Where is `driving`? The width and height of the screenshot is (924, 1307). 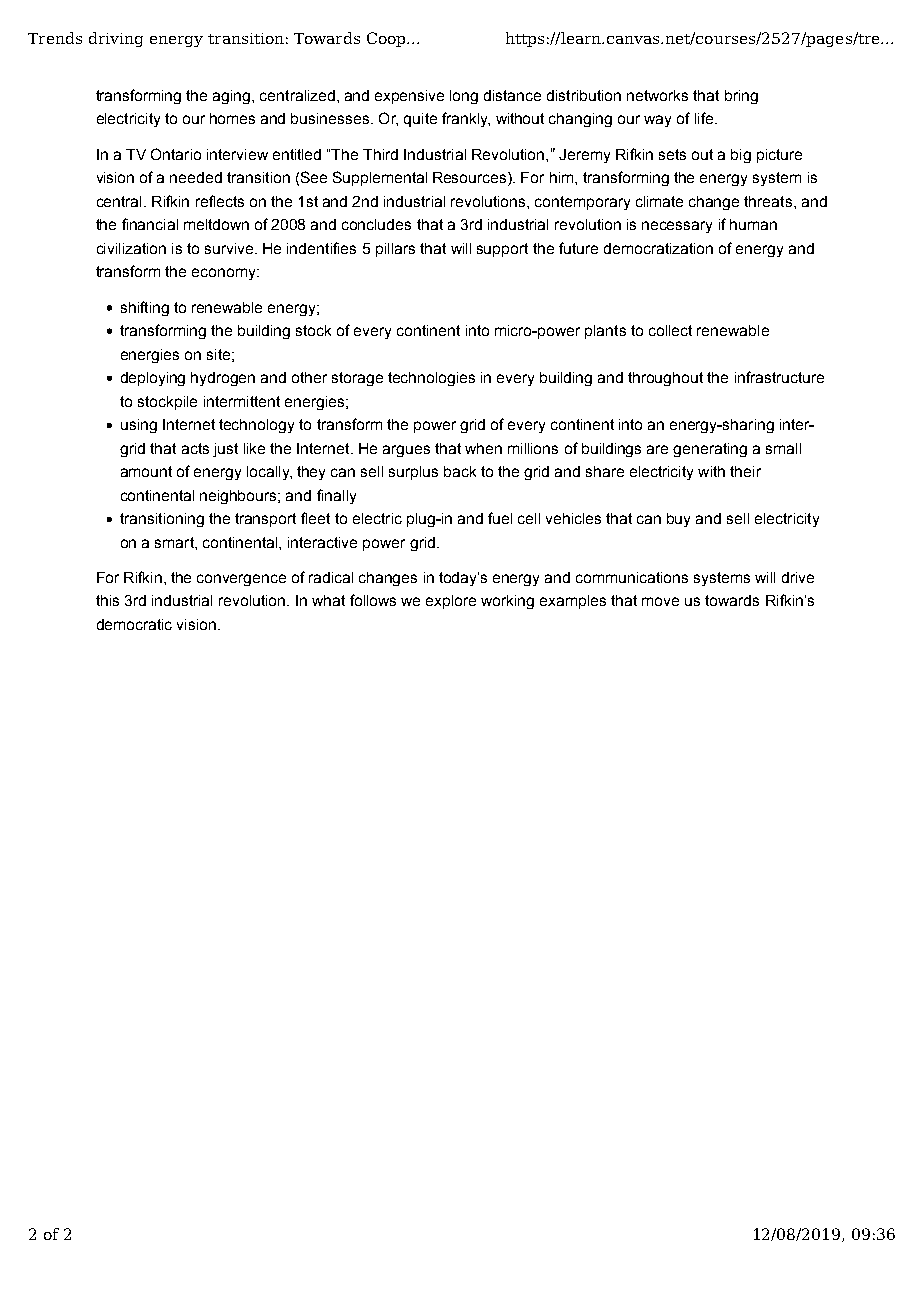 driving is located at coordinates (116, 39).
